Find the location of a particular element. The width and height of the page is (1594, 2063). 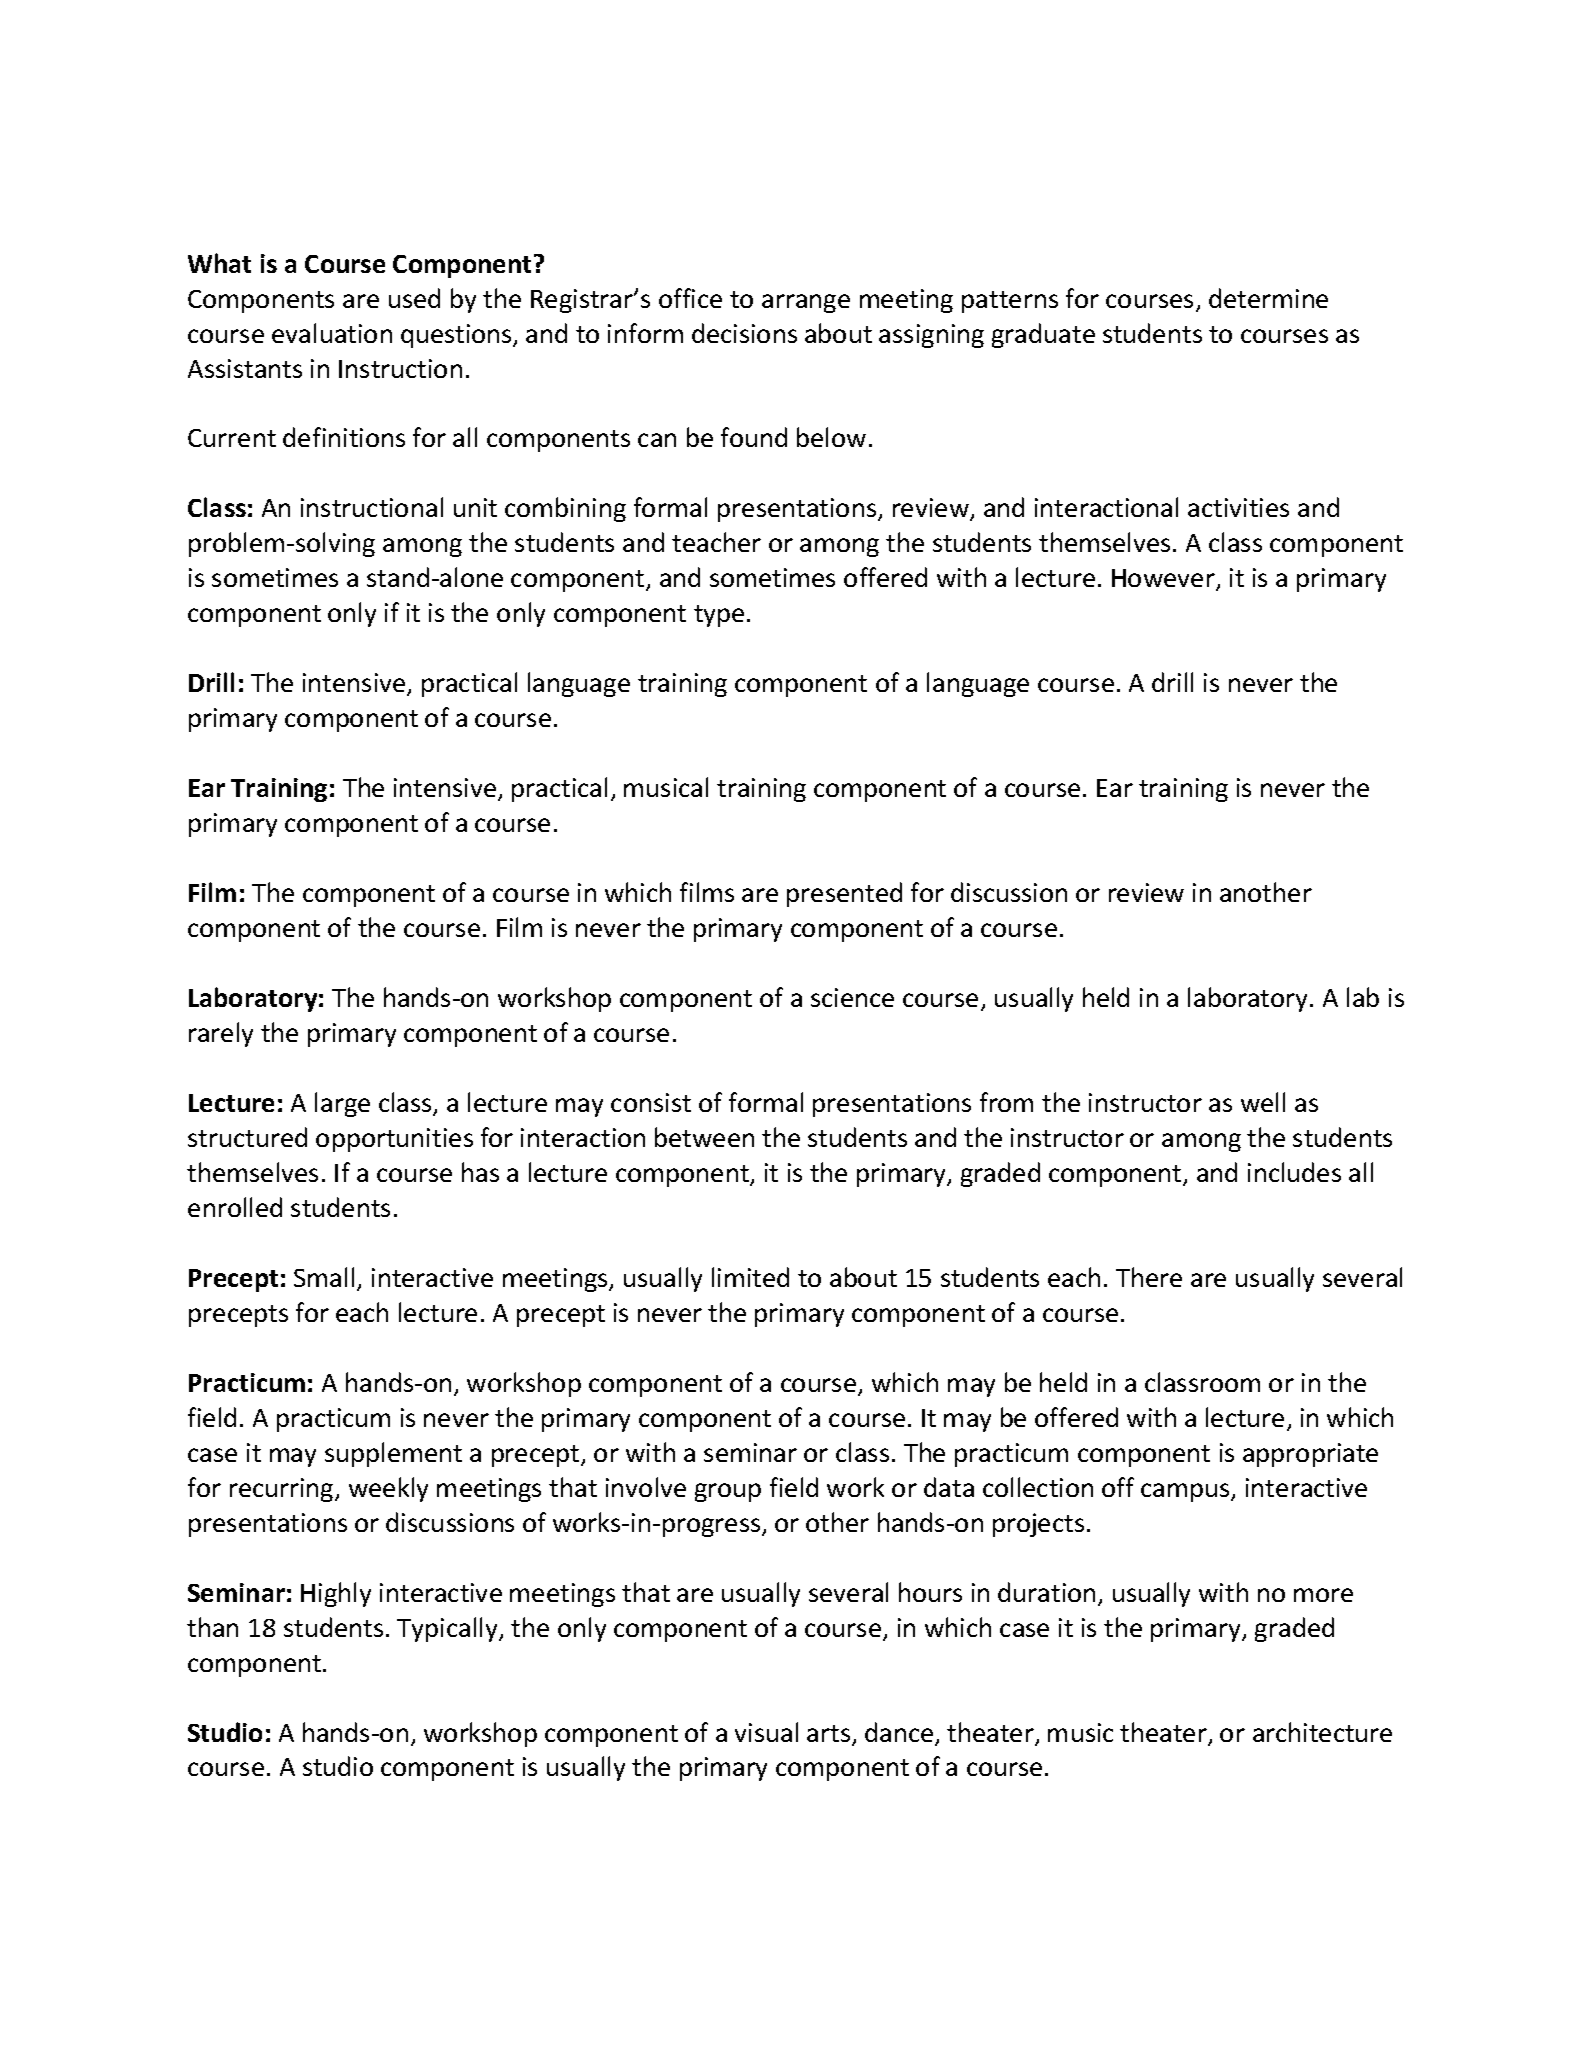

arrange is located at coordinates (806, 303).
